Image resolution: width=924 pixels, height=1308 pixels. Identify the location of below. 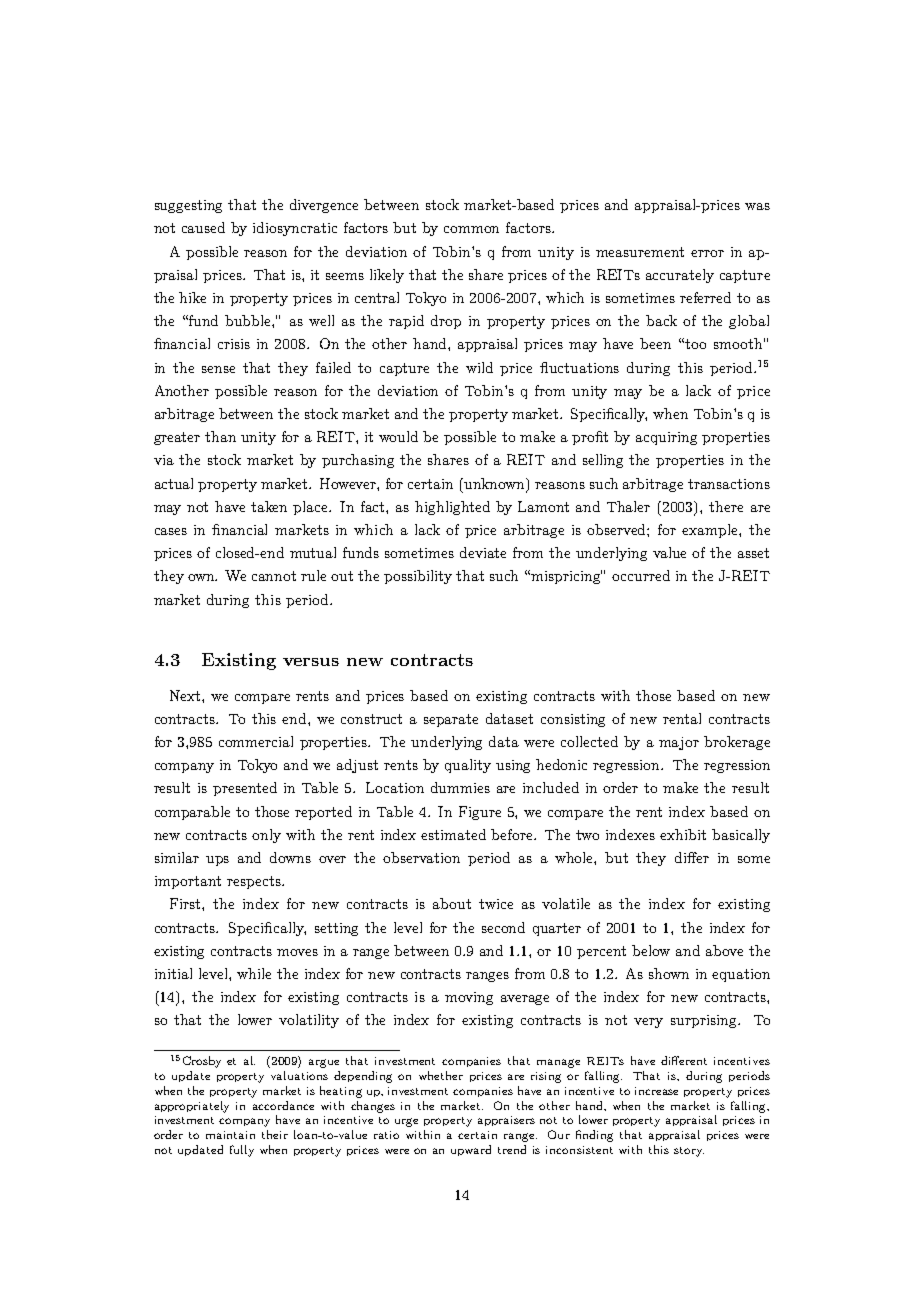
(651, 950).
